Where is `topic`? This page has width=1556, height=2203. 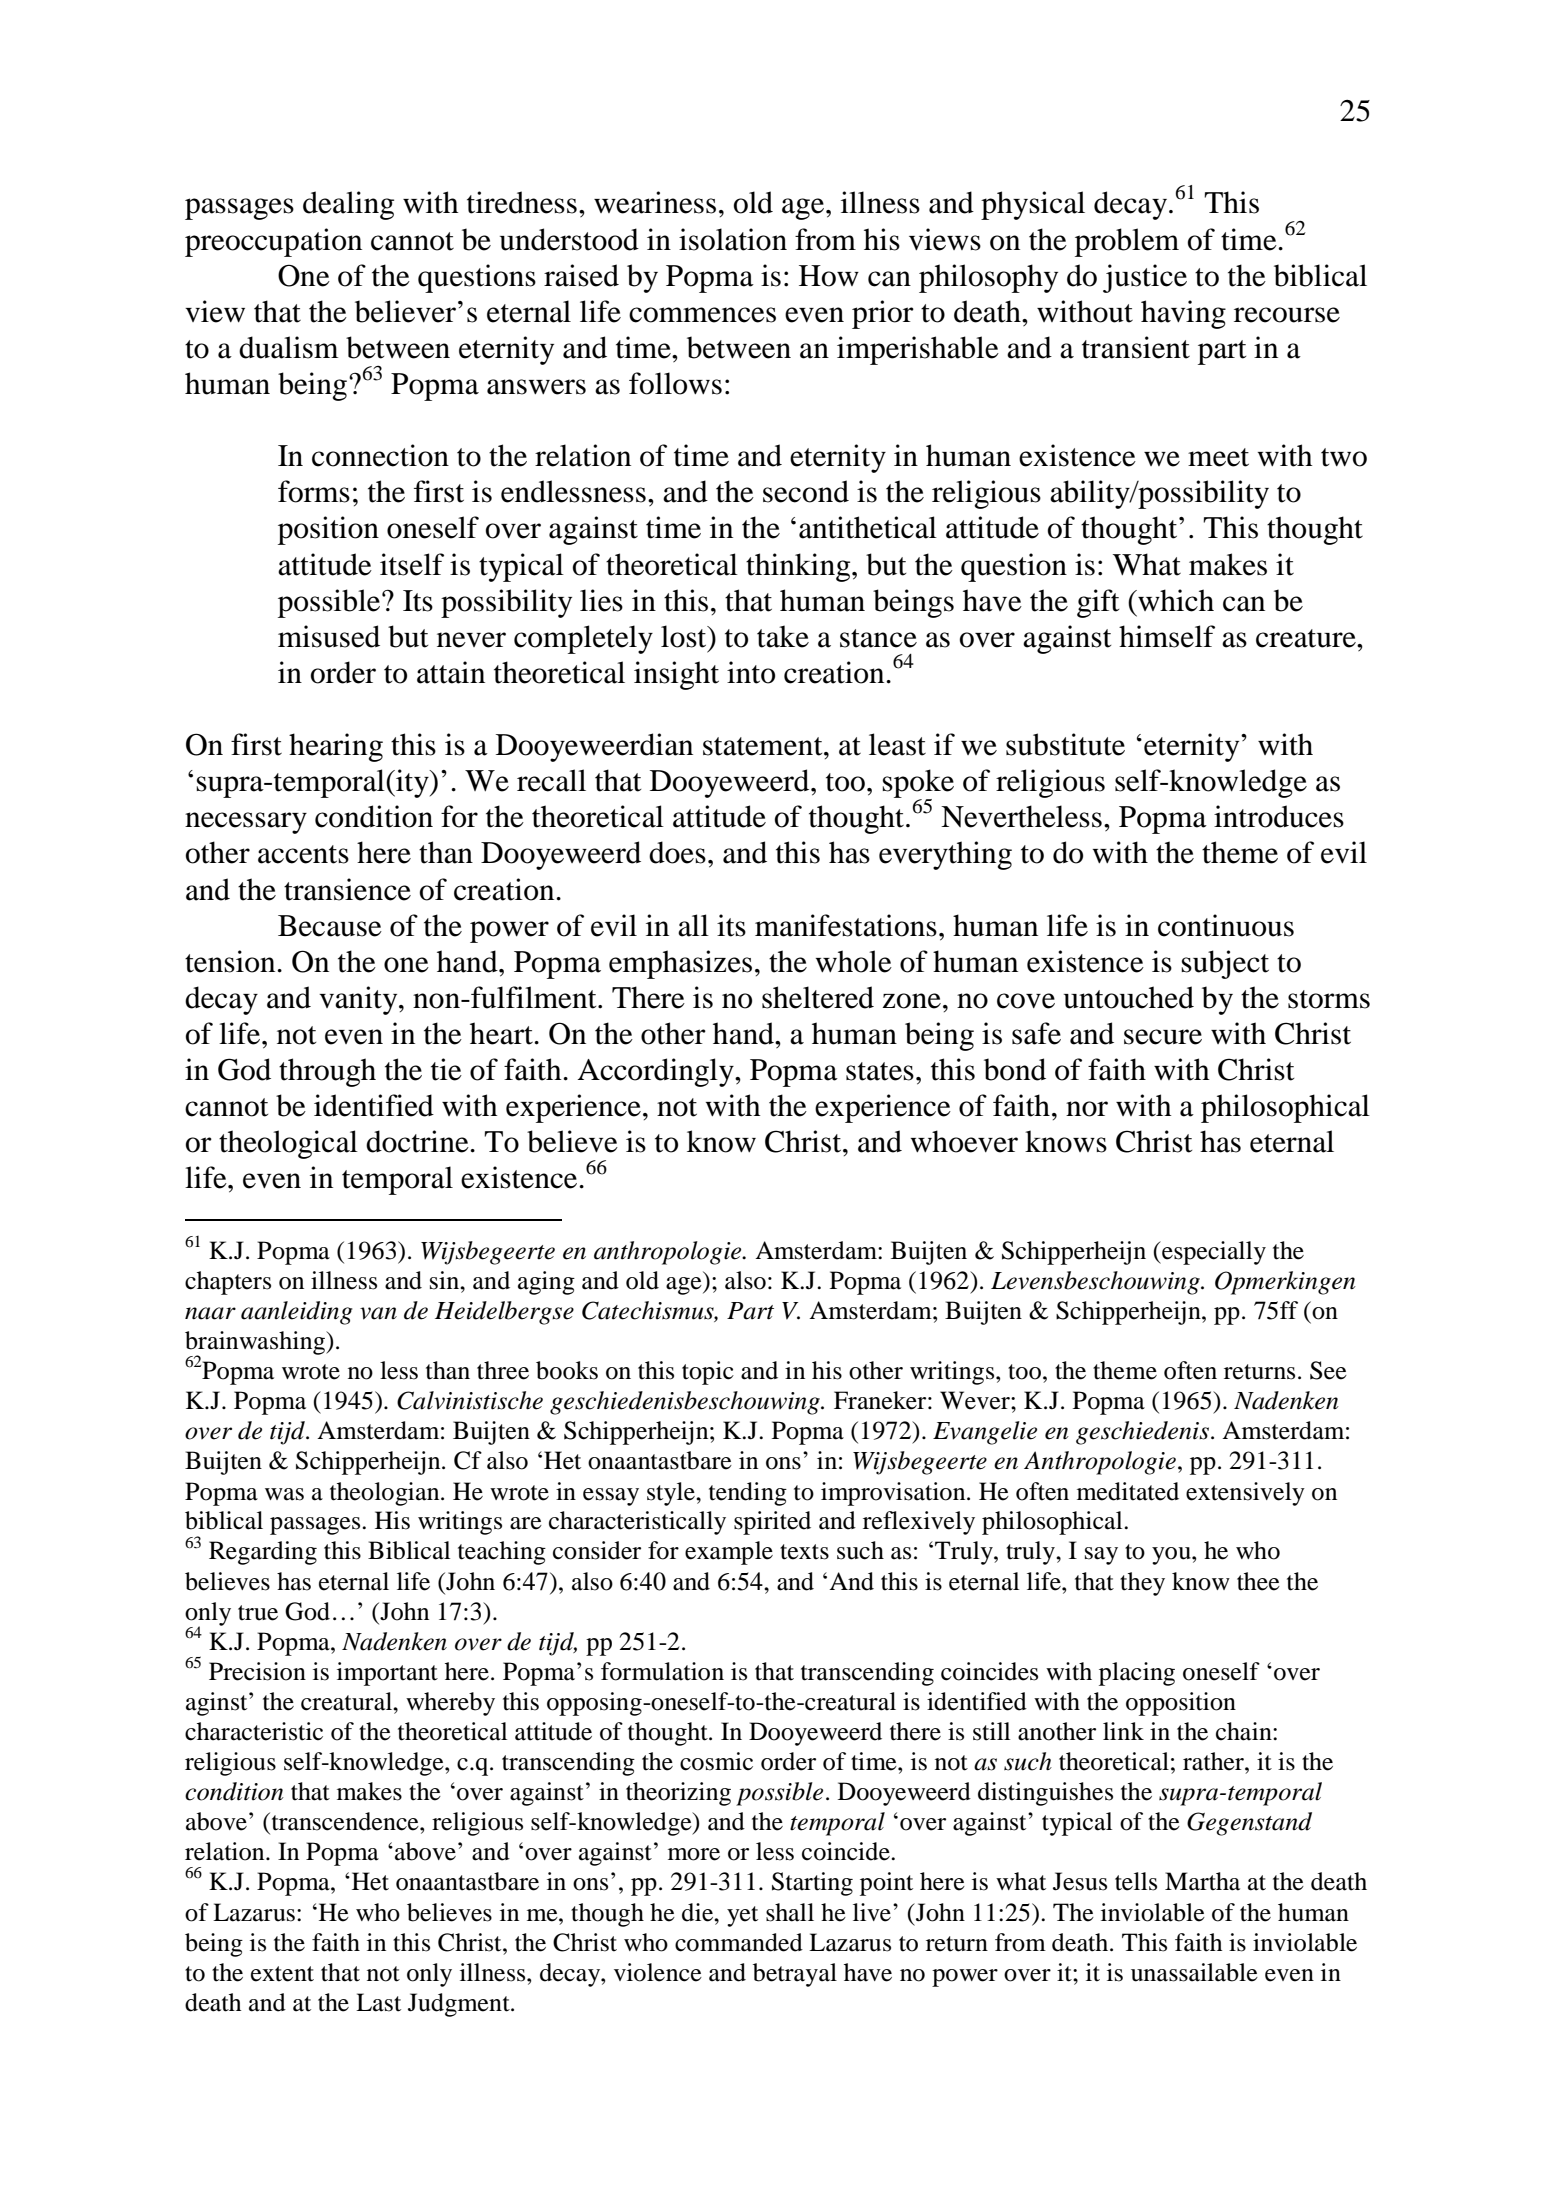
topic is located at coordinates (708, 1373).
